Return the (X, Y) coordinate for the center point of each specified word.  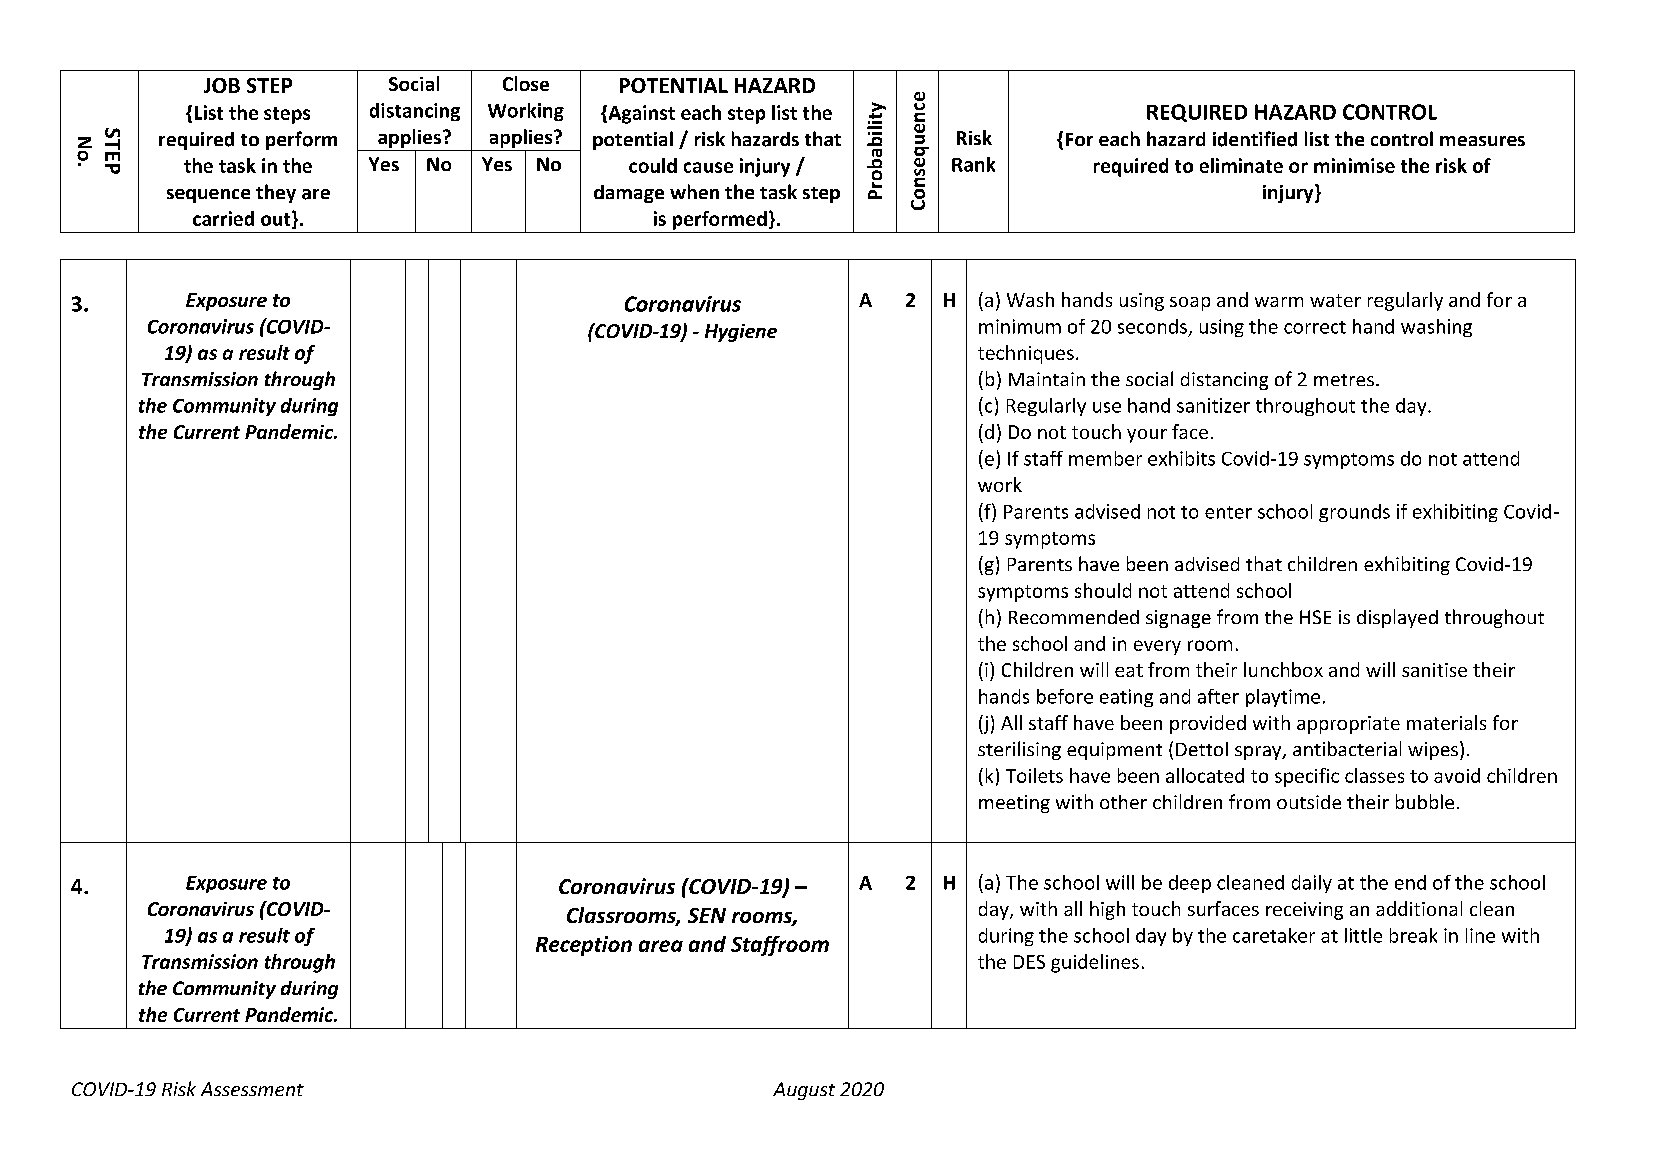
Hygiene (741, 333)
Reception (584, 946)
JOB (222, 85)
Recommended (1074, 617)
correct (1315, 327)
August (804, 1091)
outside (1309, 802)
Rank (973, 164)
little (1363, 935)
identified (1255, 139)
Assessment (252, 1089)
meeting (1014, 804)
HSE (1315, 617)
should (1103, 590)
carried (223, 218)
